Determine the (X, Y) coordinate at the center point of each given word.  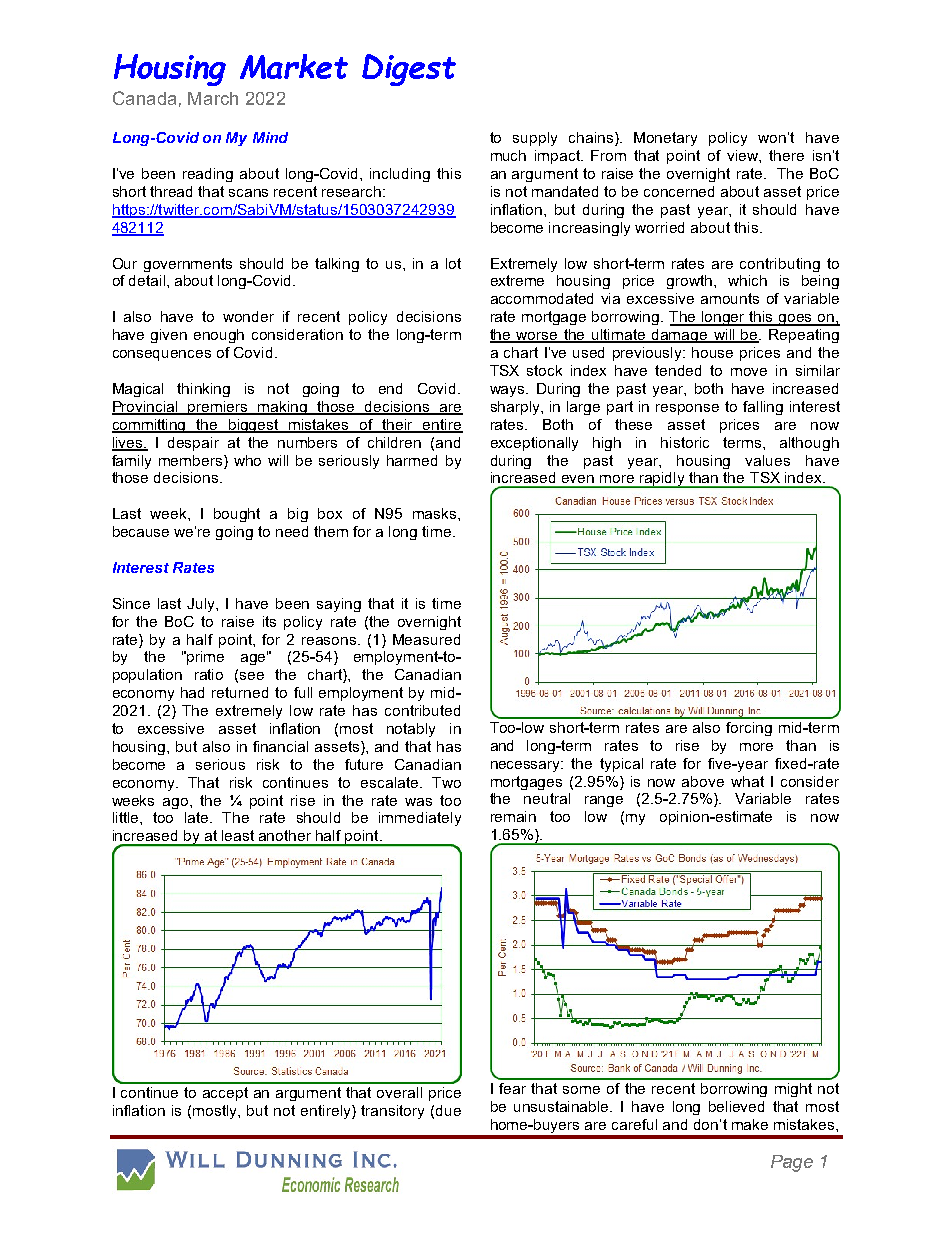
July (202, 605)
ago (177, 803)
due (448, 1110)
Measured (426, 639)
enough (219, 336)
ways (508, 391)
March (213, 98)
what (747, 781)
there (786, 155)
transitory (392, 1112)
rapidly (662, 480)
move (749, 372)
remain (513, 816)
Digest (409, 70)
